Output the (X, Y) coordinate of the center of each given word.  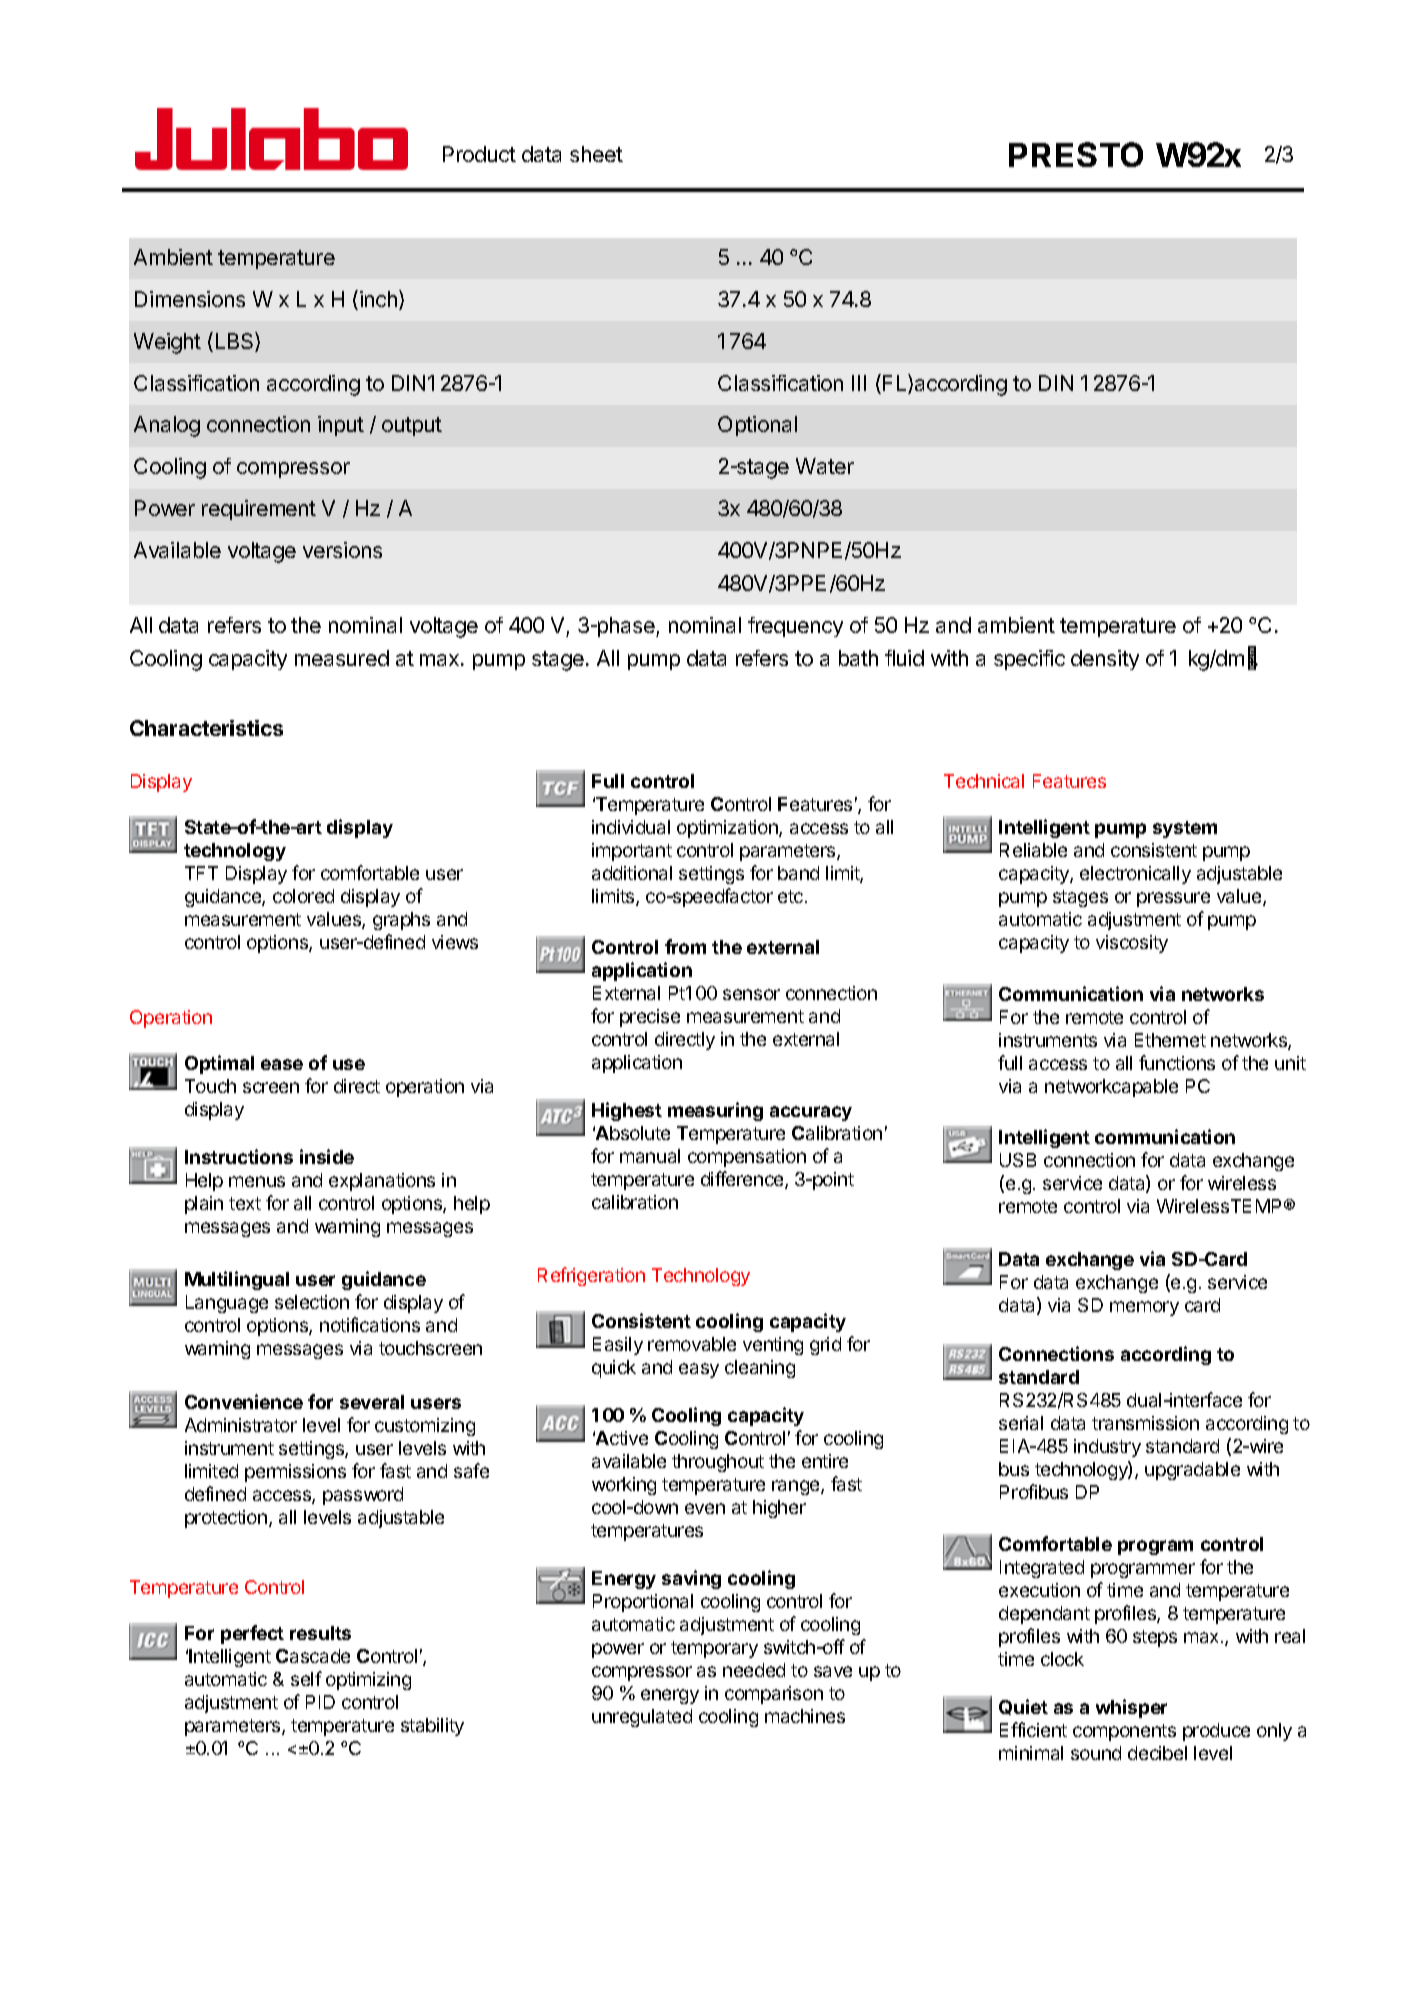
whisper (1131, 1708)
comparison (774, 1695)
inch (380, 300)
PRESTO (1076, 154)
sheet (596, 154)
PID (320, 1702)
